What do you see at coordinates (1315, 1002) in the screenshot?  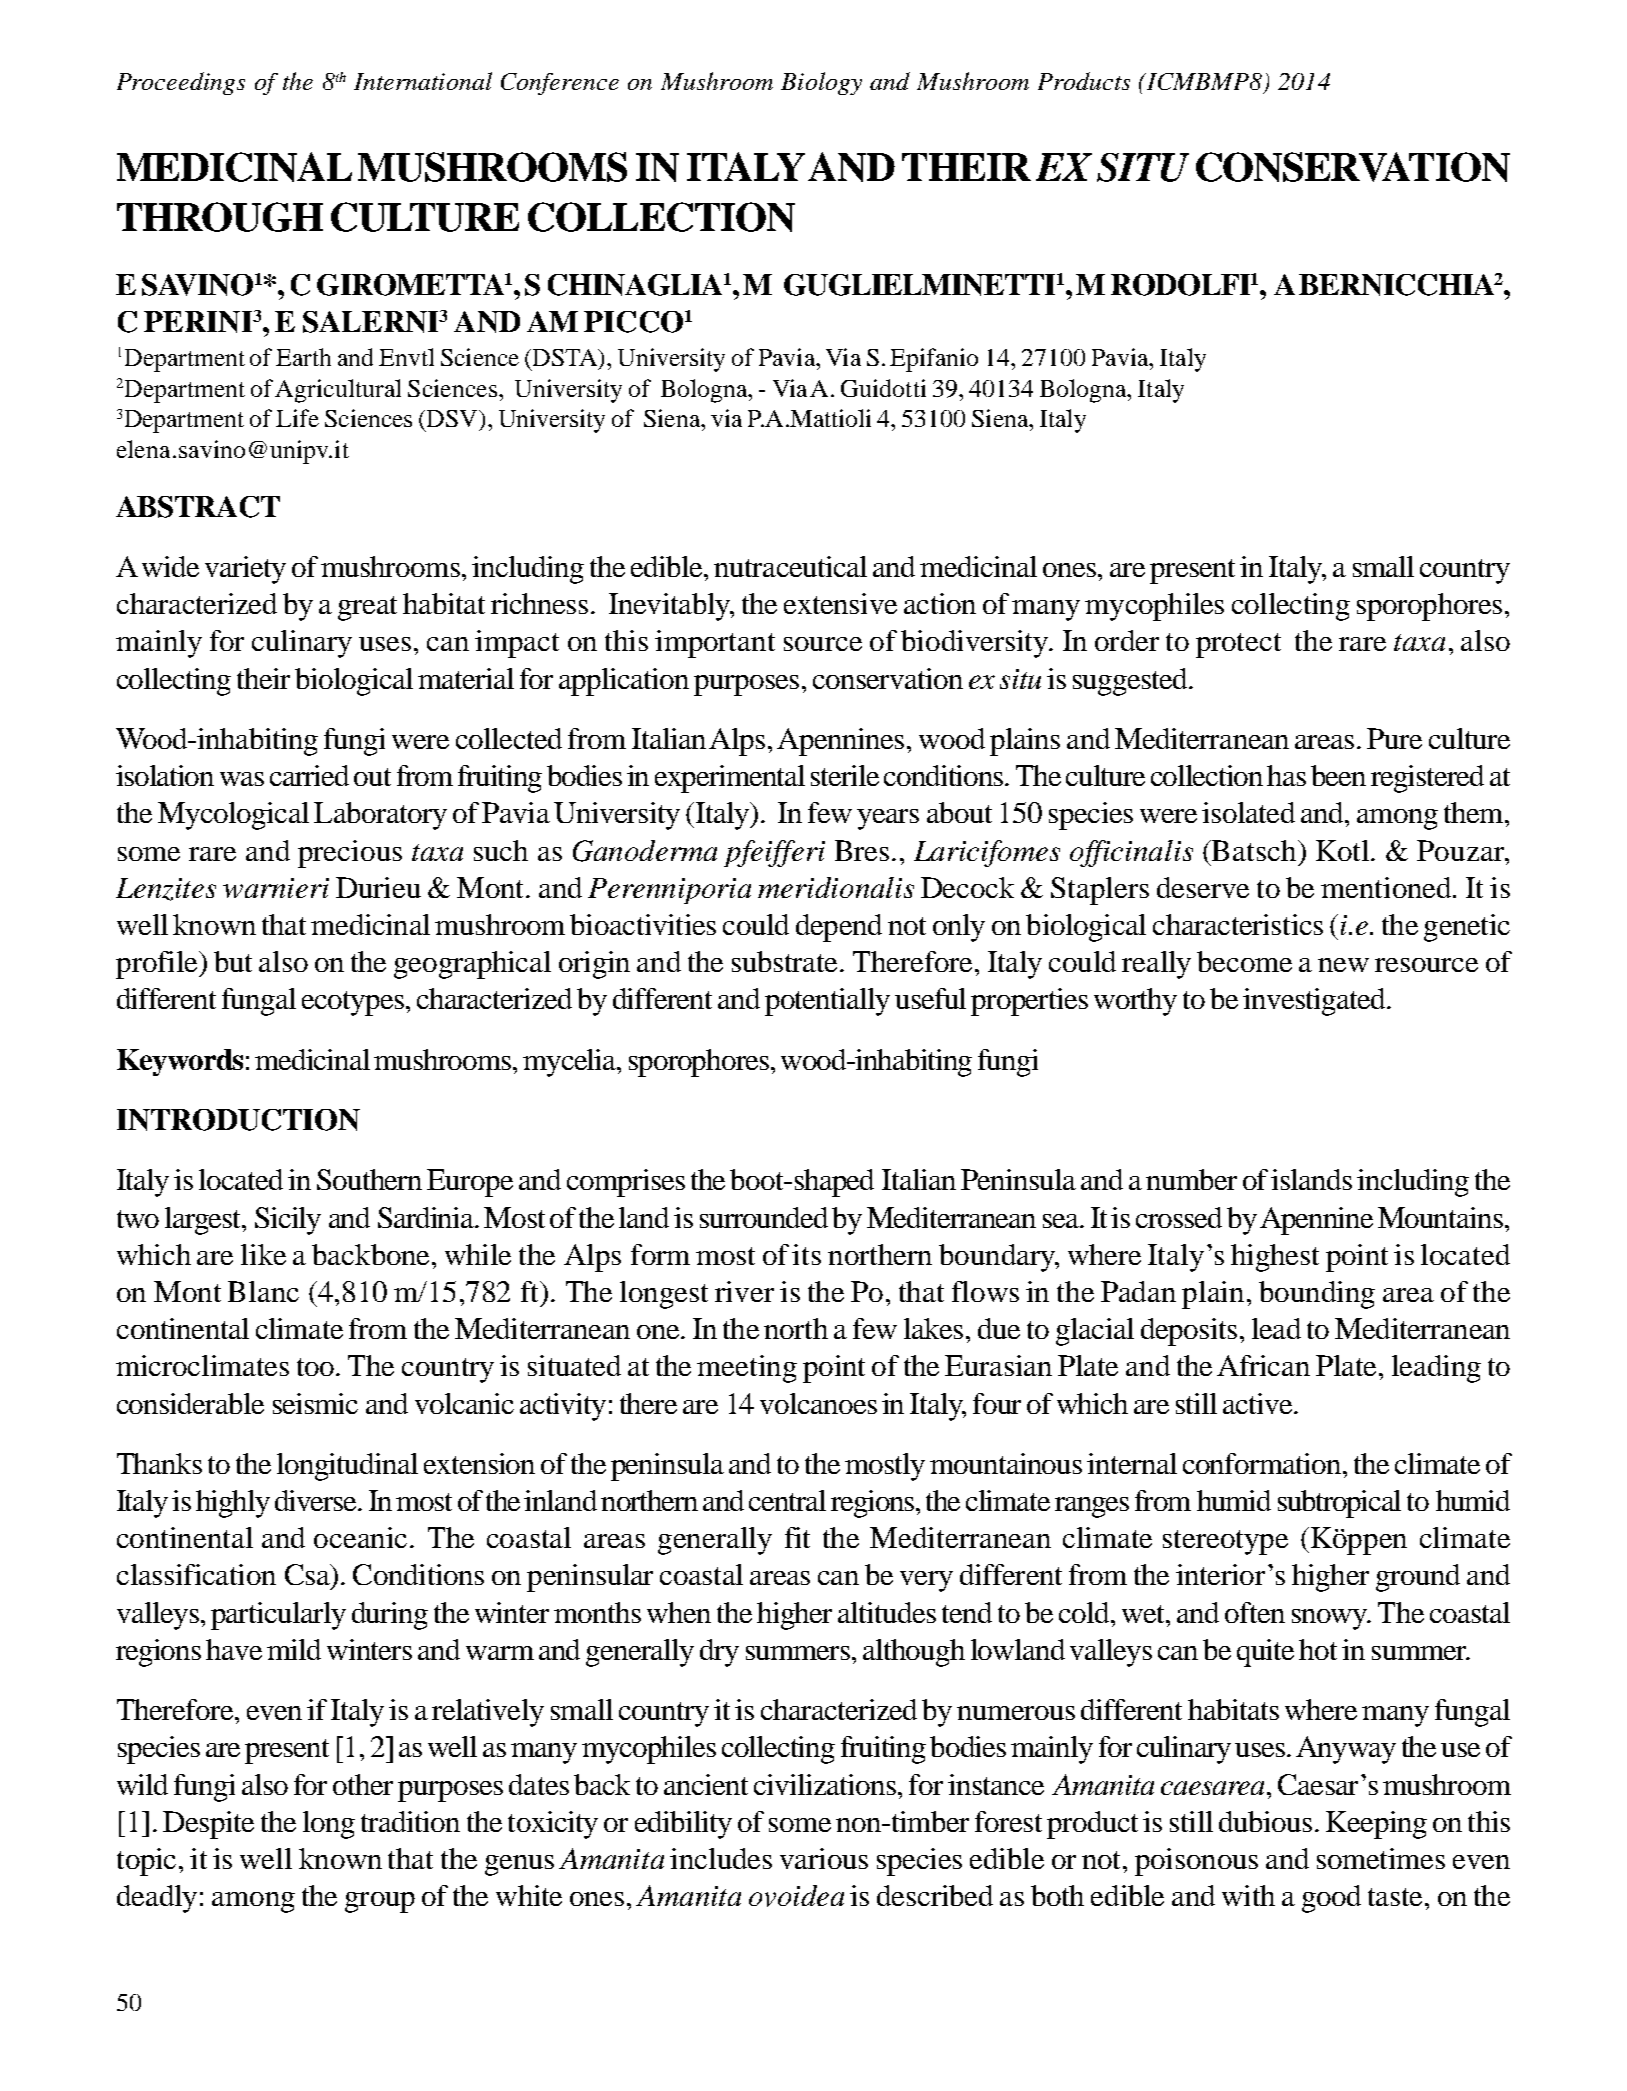 I see `investigated` at bounding box center [1315, 1002].
